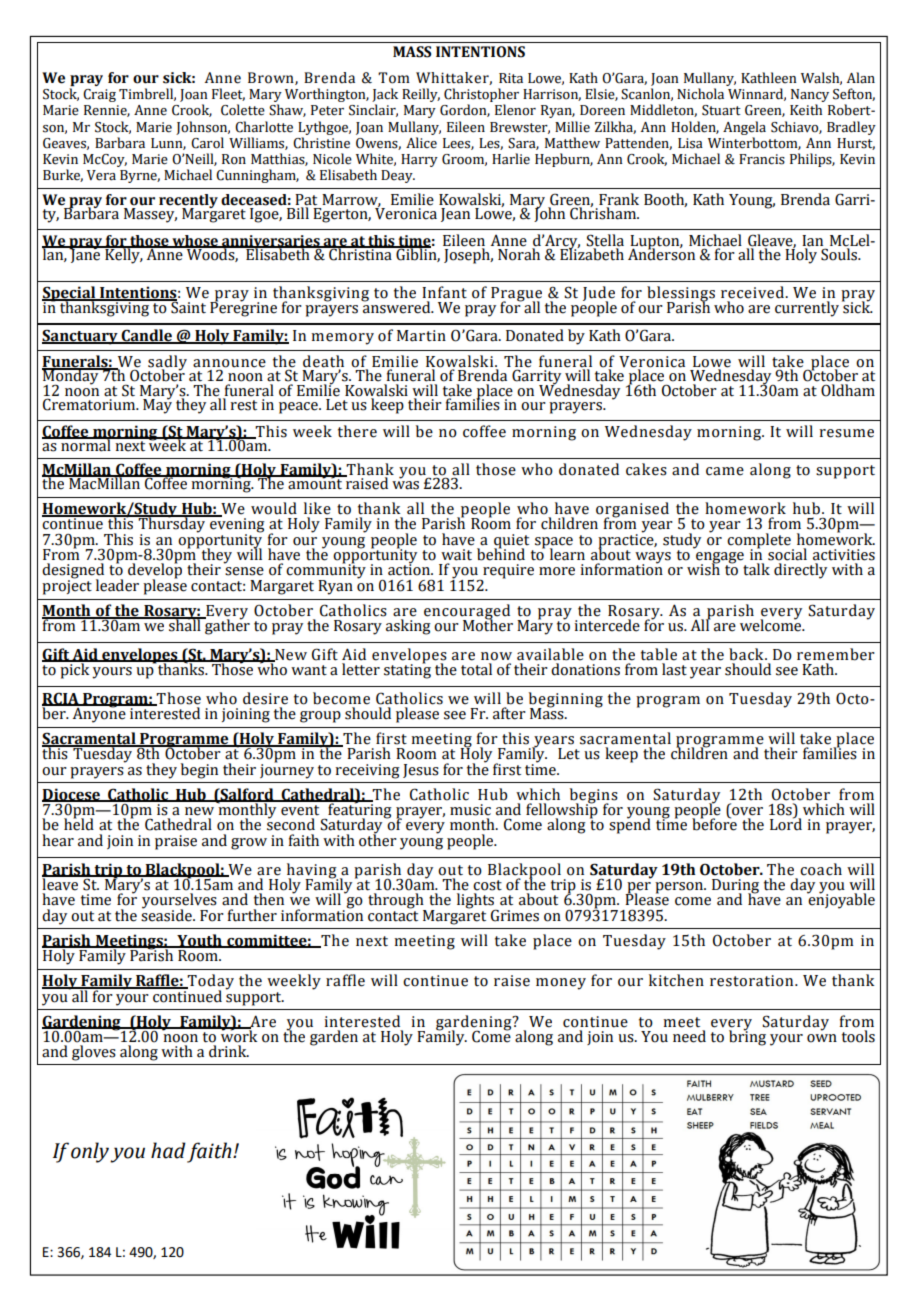 Image resolution: width=924 pixels, height=1308 pixels. Describe the element at coordinates (735, 887) in the document. I see `During` at that location.
